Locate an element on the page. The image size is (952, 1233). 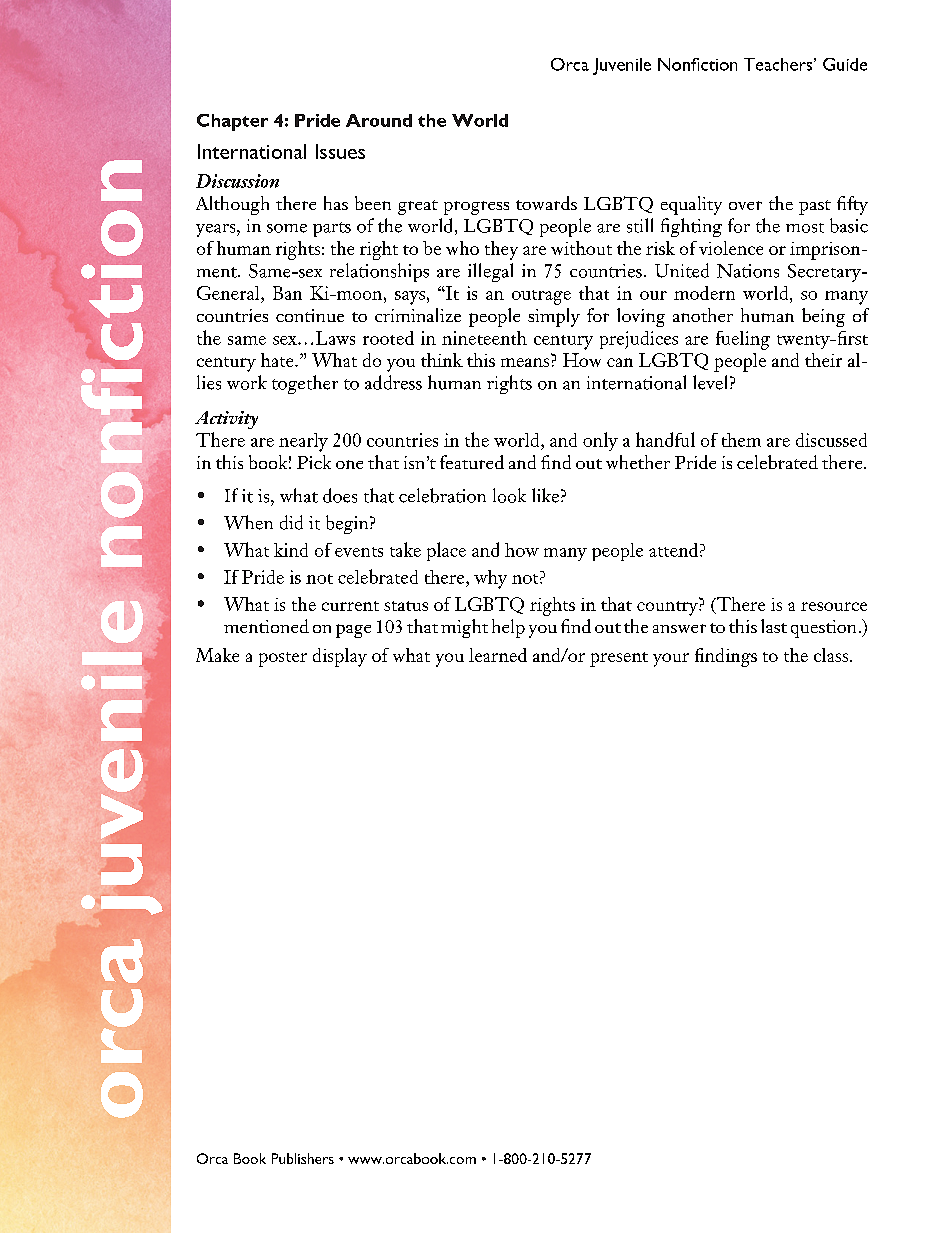
class is located at coordinates (832, 655).
